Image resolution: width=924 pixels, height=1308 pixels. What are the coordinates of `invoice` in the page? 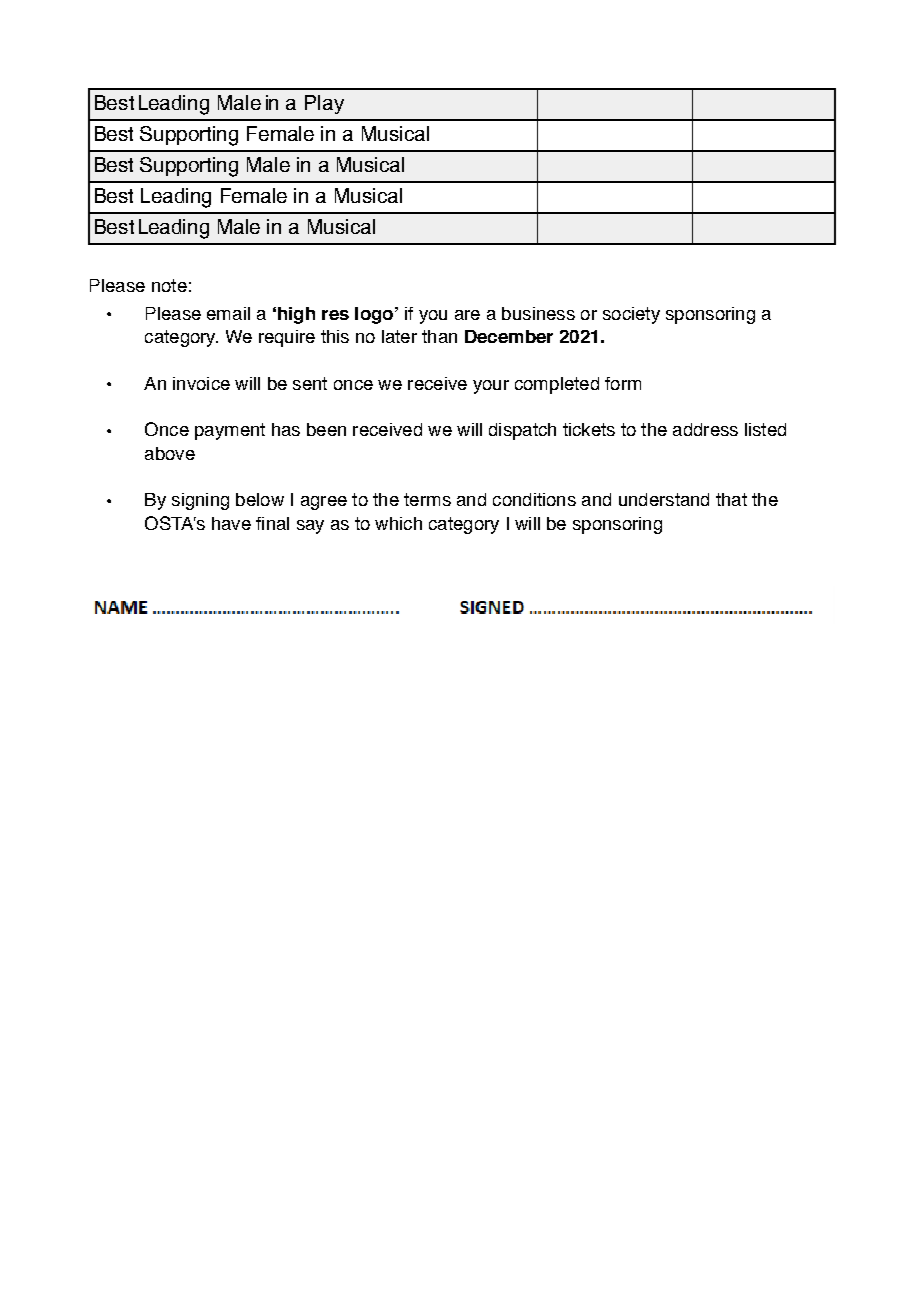 It's located at (201, 383).
